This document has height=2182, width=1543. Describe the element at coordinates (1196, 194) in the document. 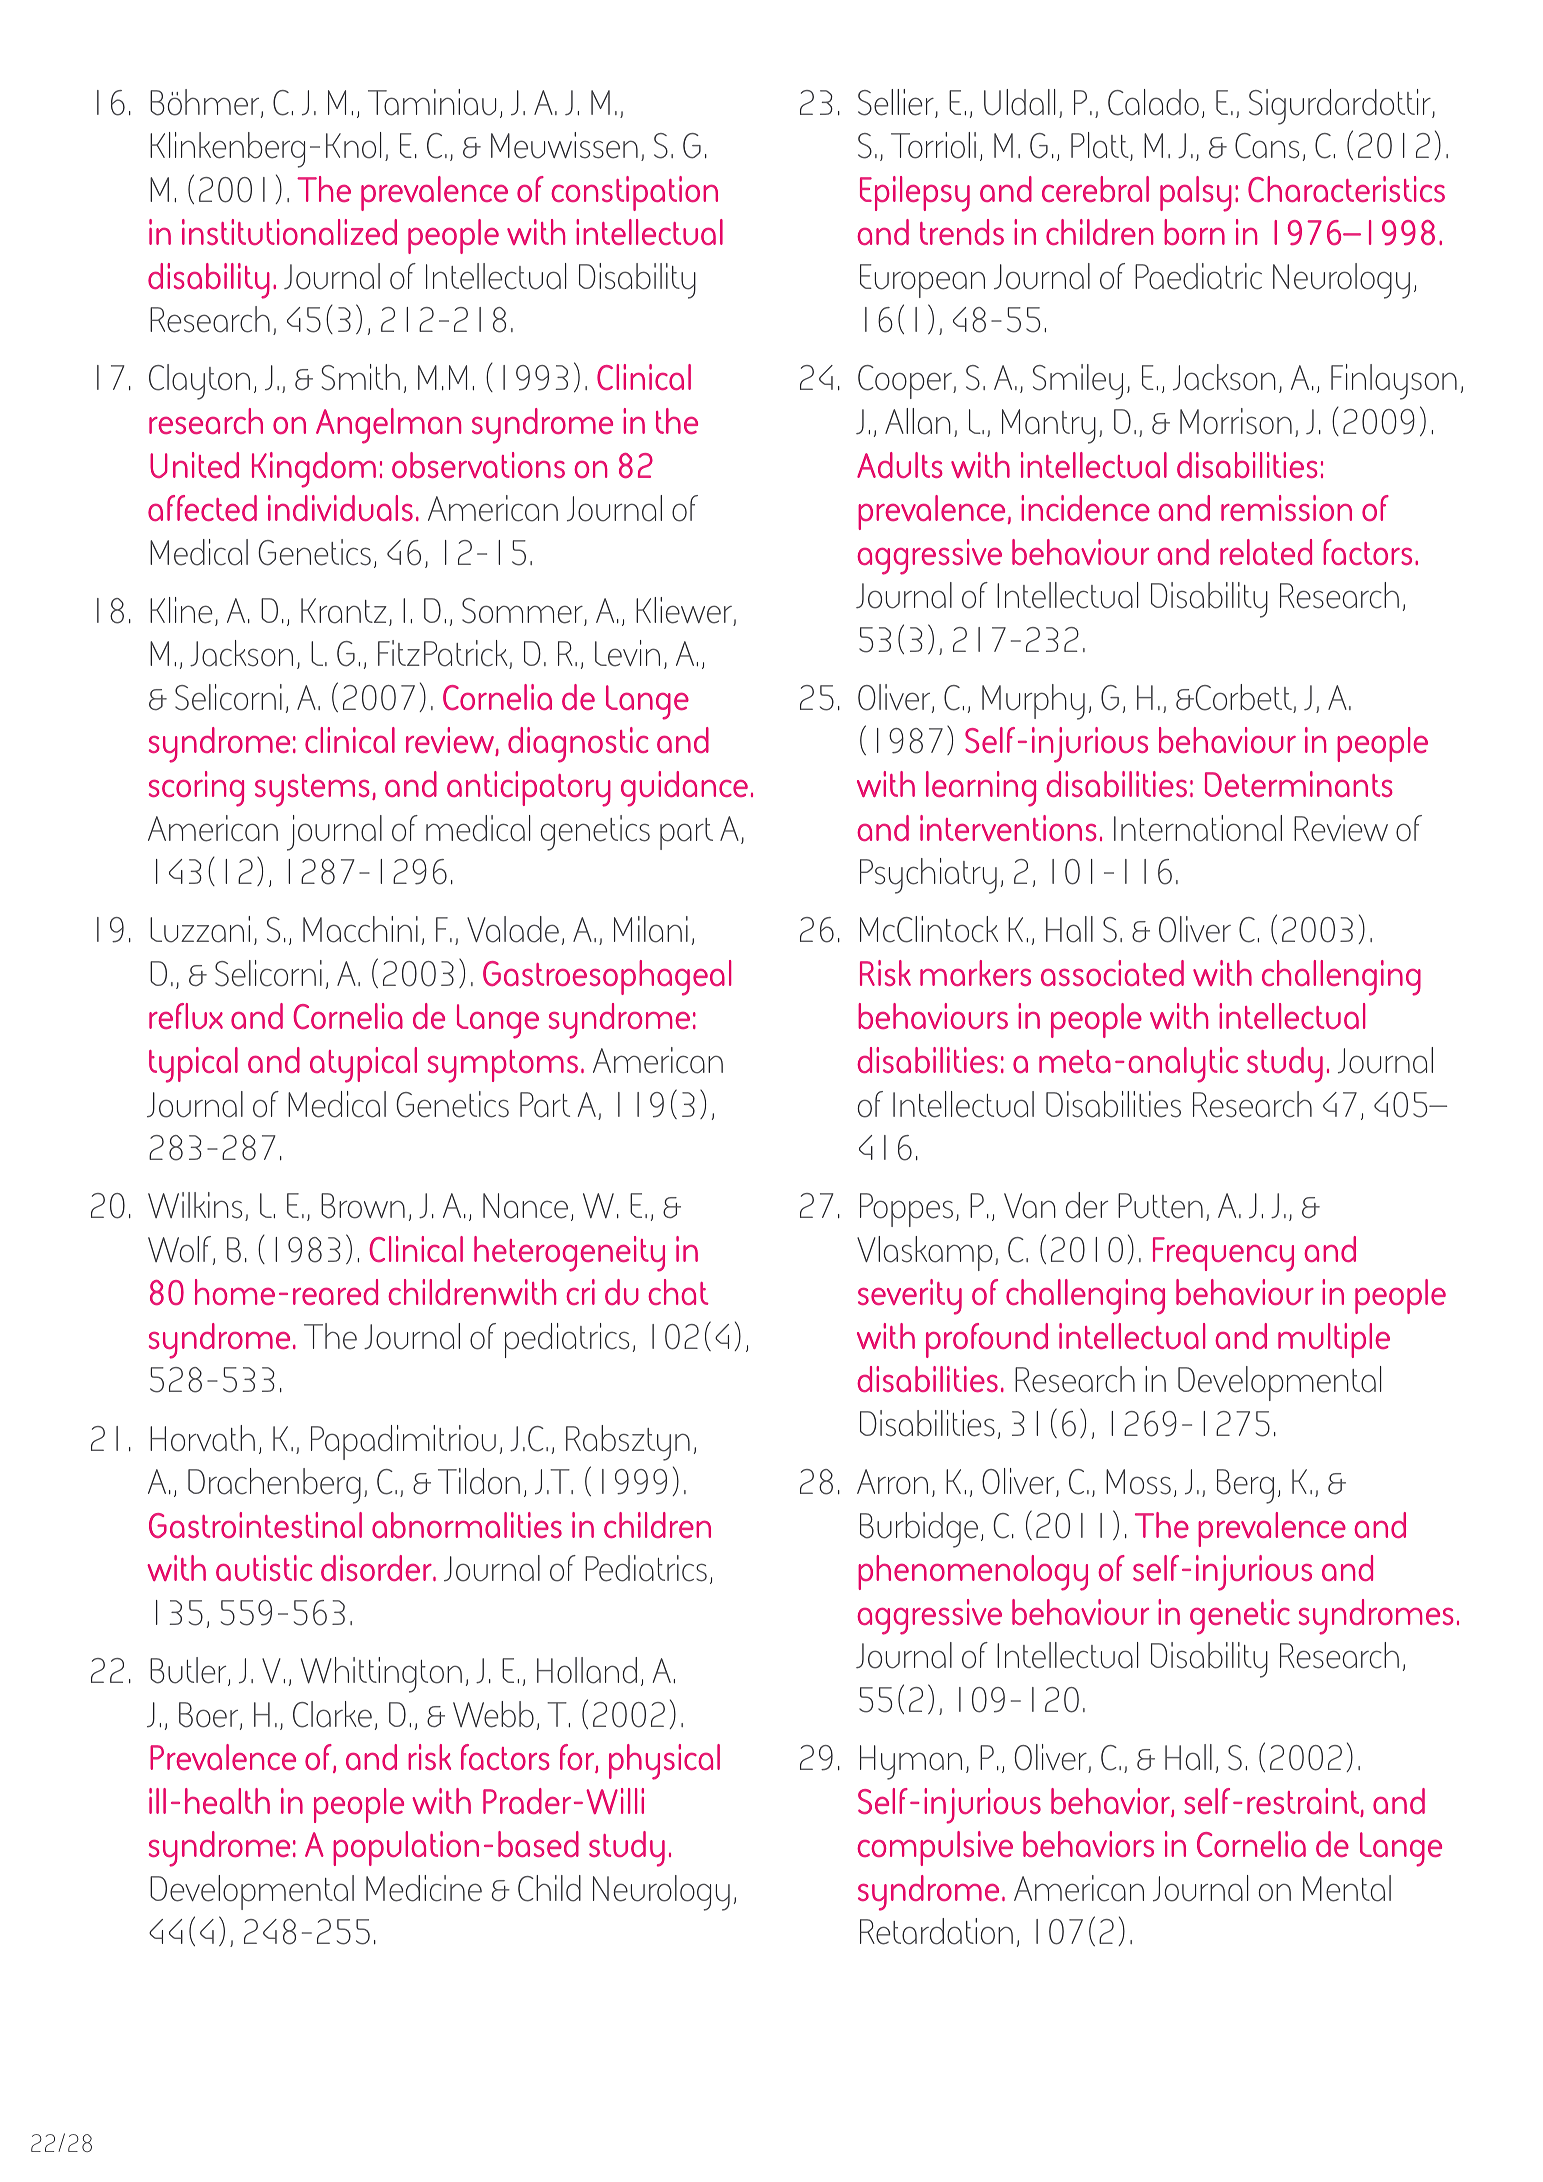

I see `palsy` at that location.
